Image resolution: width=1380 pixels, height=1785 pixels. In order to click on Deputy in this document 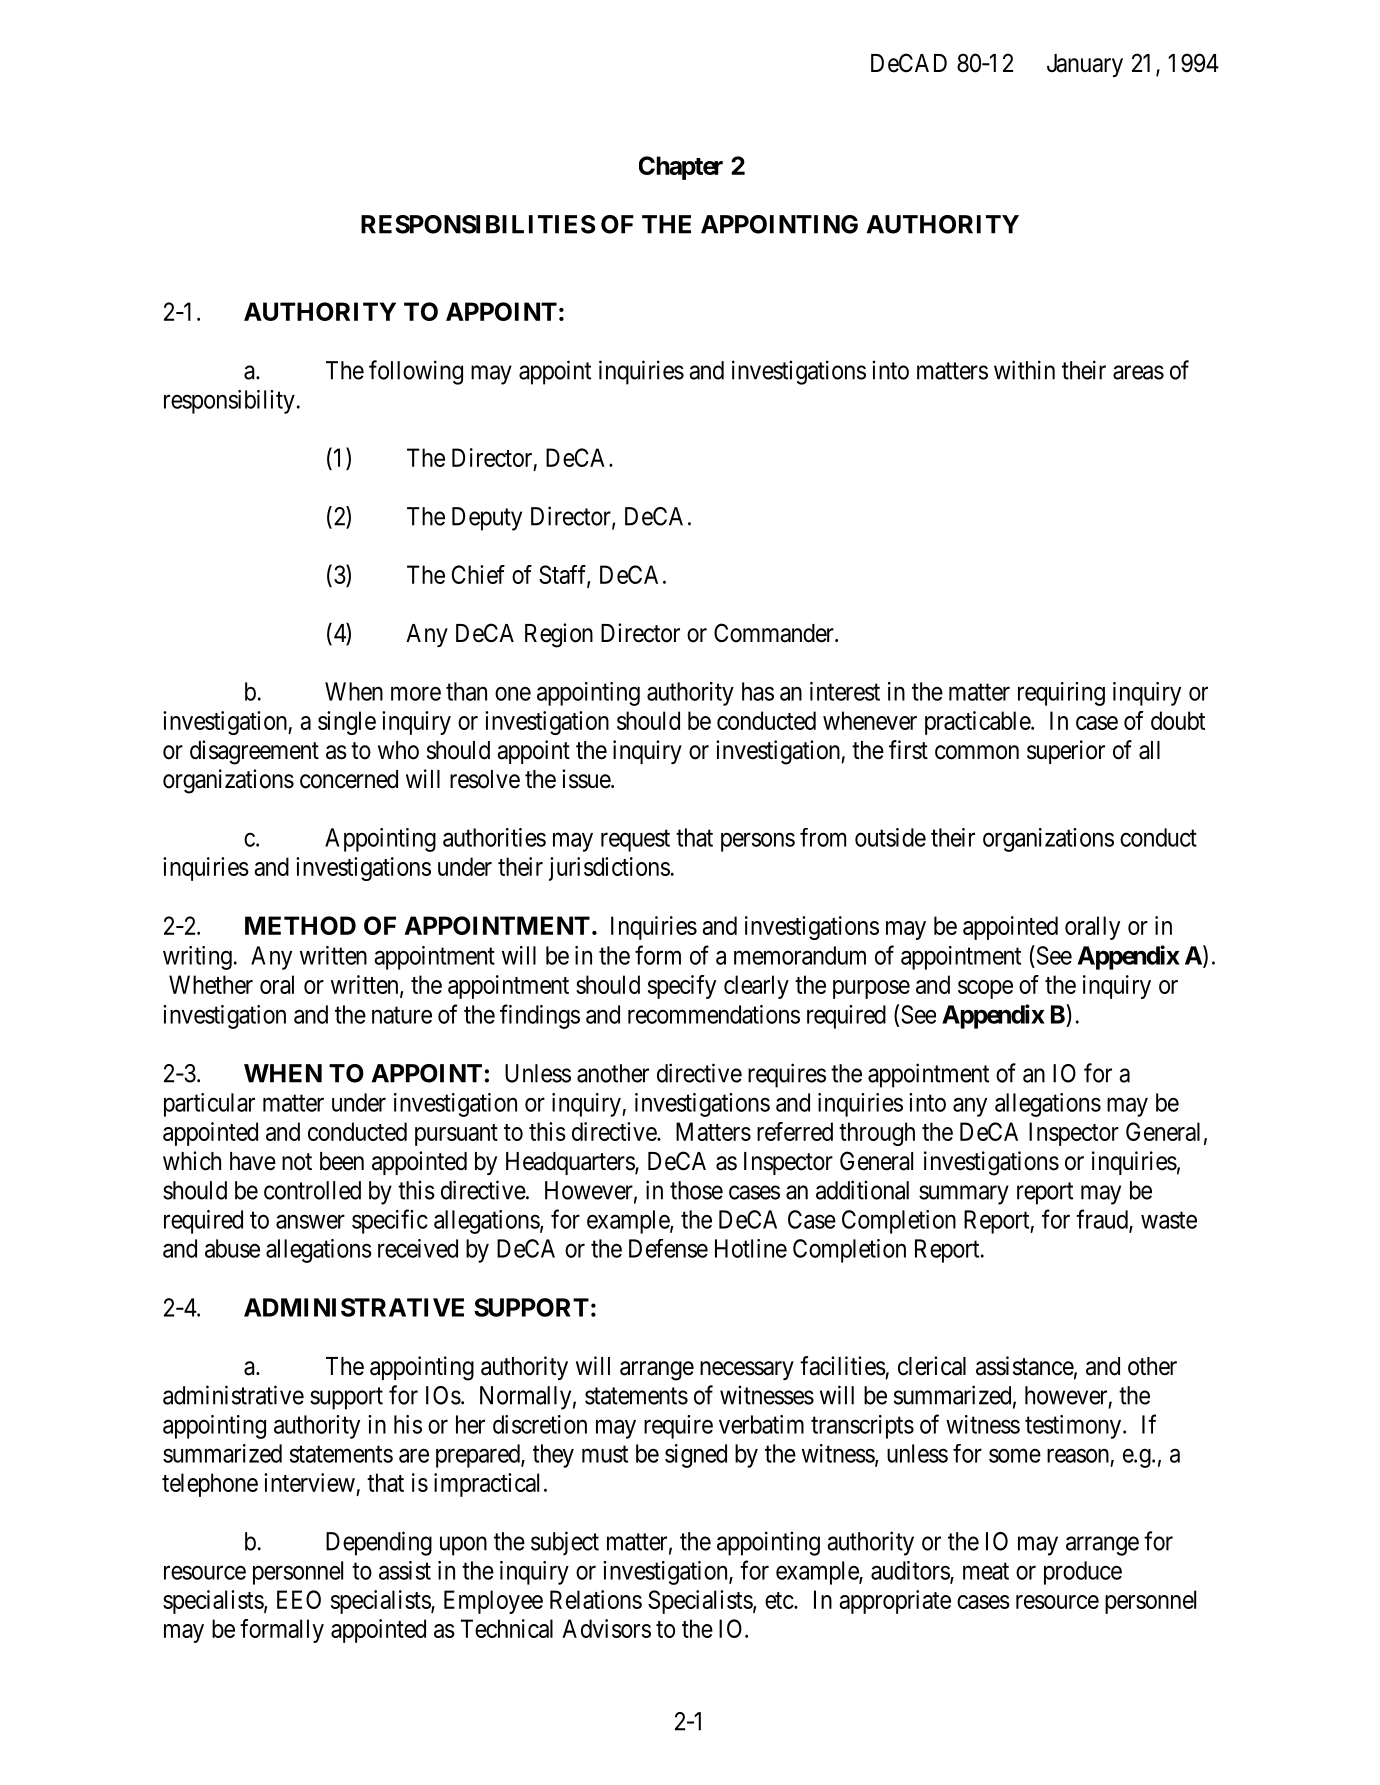, I will do `click(487, 519)`.
